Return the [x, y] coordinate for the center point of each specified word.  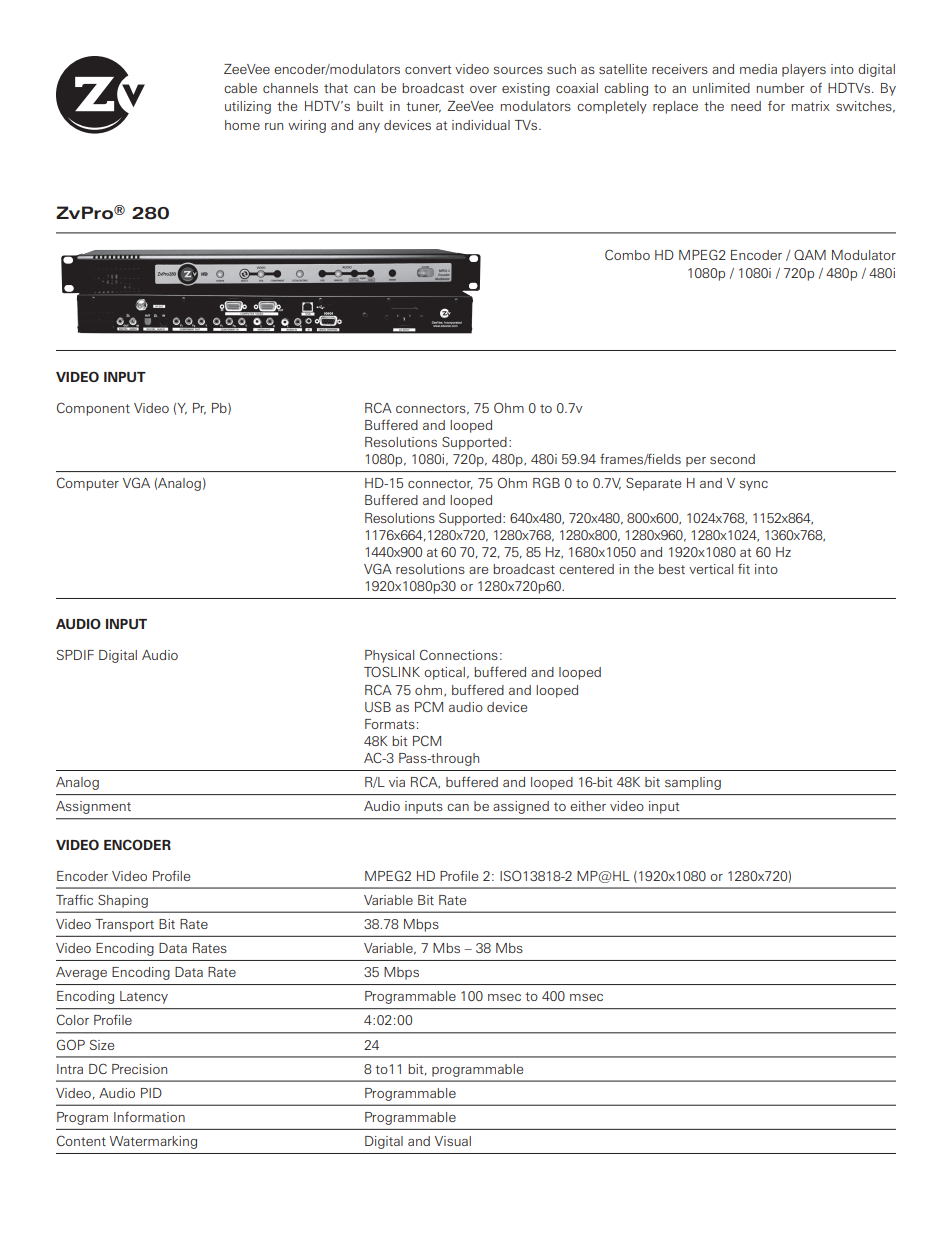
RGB [546, 482]
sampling [693, 783]
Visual [453, 1141]
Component [93, 409]
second [732, 459]
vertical [711, 569]
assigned [521, 807]
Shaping [123, 901]
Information [149, 1117]
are [478, 570]
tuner [423, 107]
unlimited [721, 88]
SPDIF [75, 655]
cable [240, 88]
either [588, 806]
